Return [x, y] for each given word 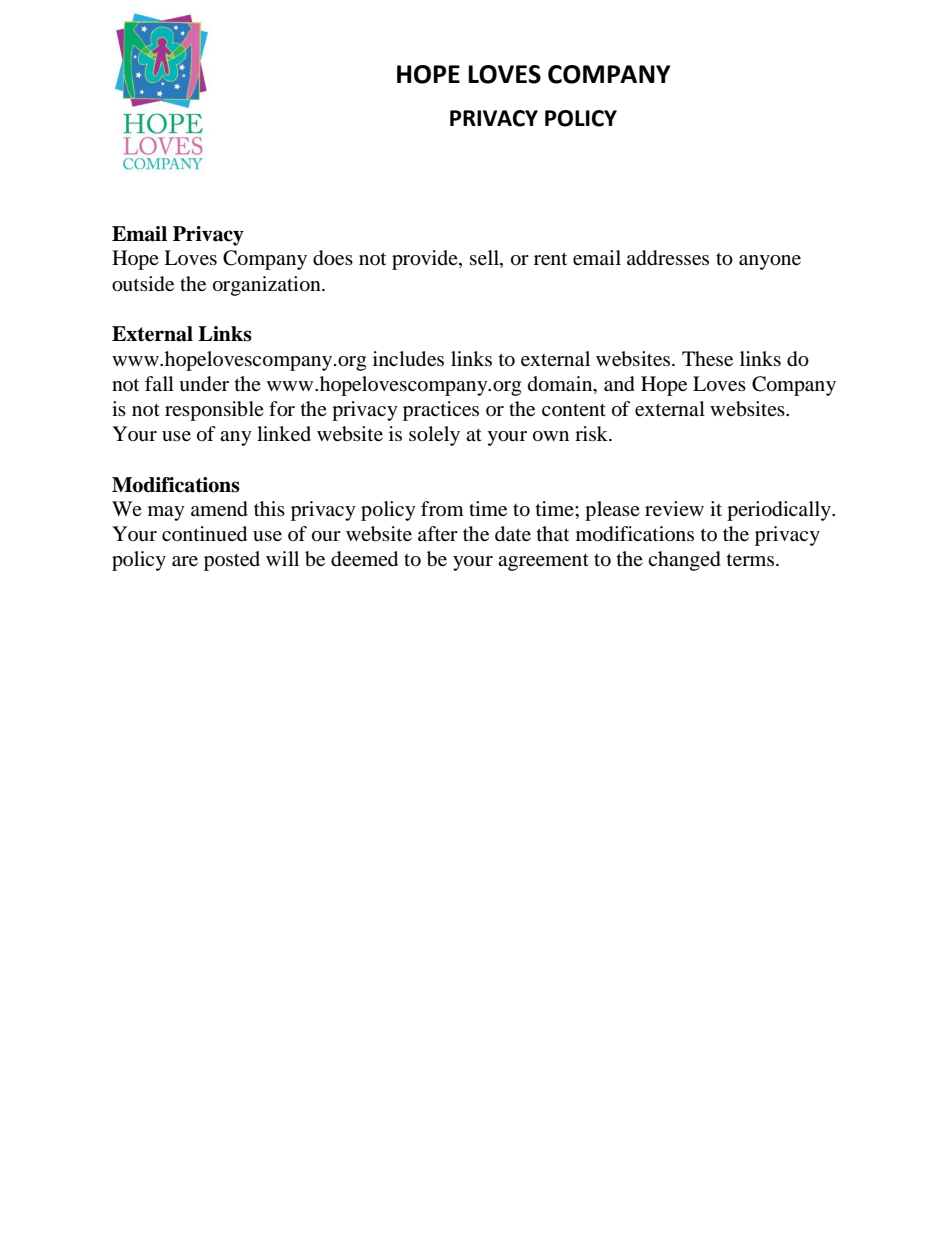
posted [232, 561]
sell [485, 259]
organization [268, 286]
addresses [668, 258]
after [438, 533]
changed [684, 561]
